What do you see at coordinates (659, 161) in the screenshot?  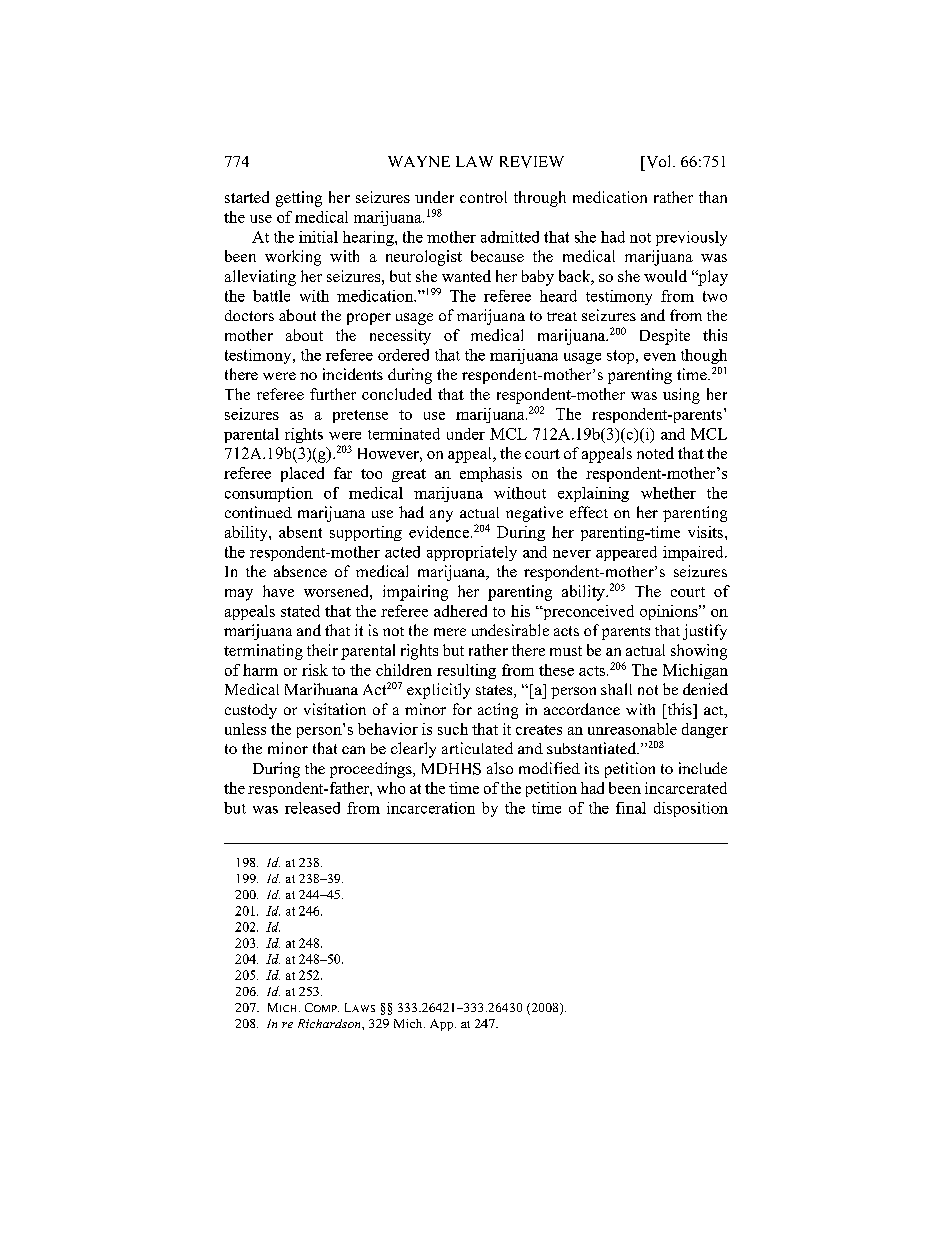 I see `Vol` at bounding box center [659, 161].
